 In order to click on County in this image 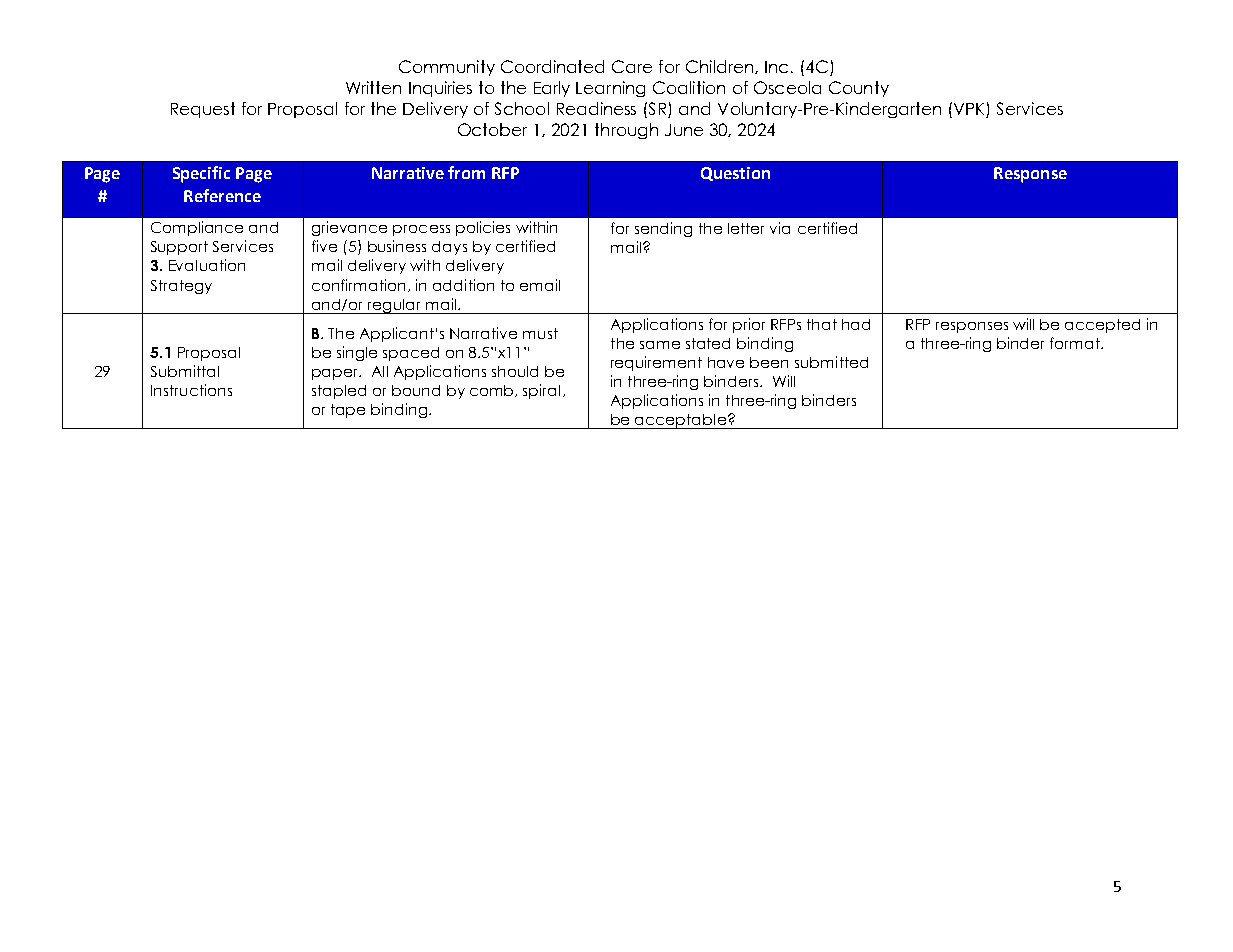, I will do `click(859, 89)`.
